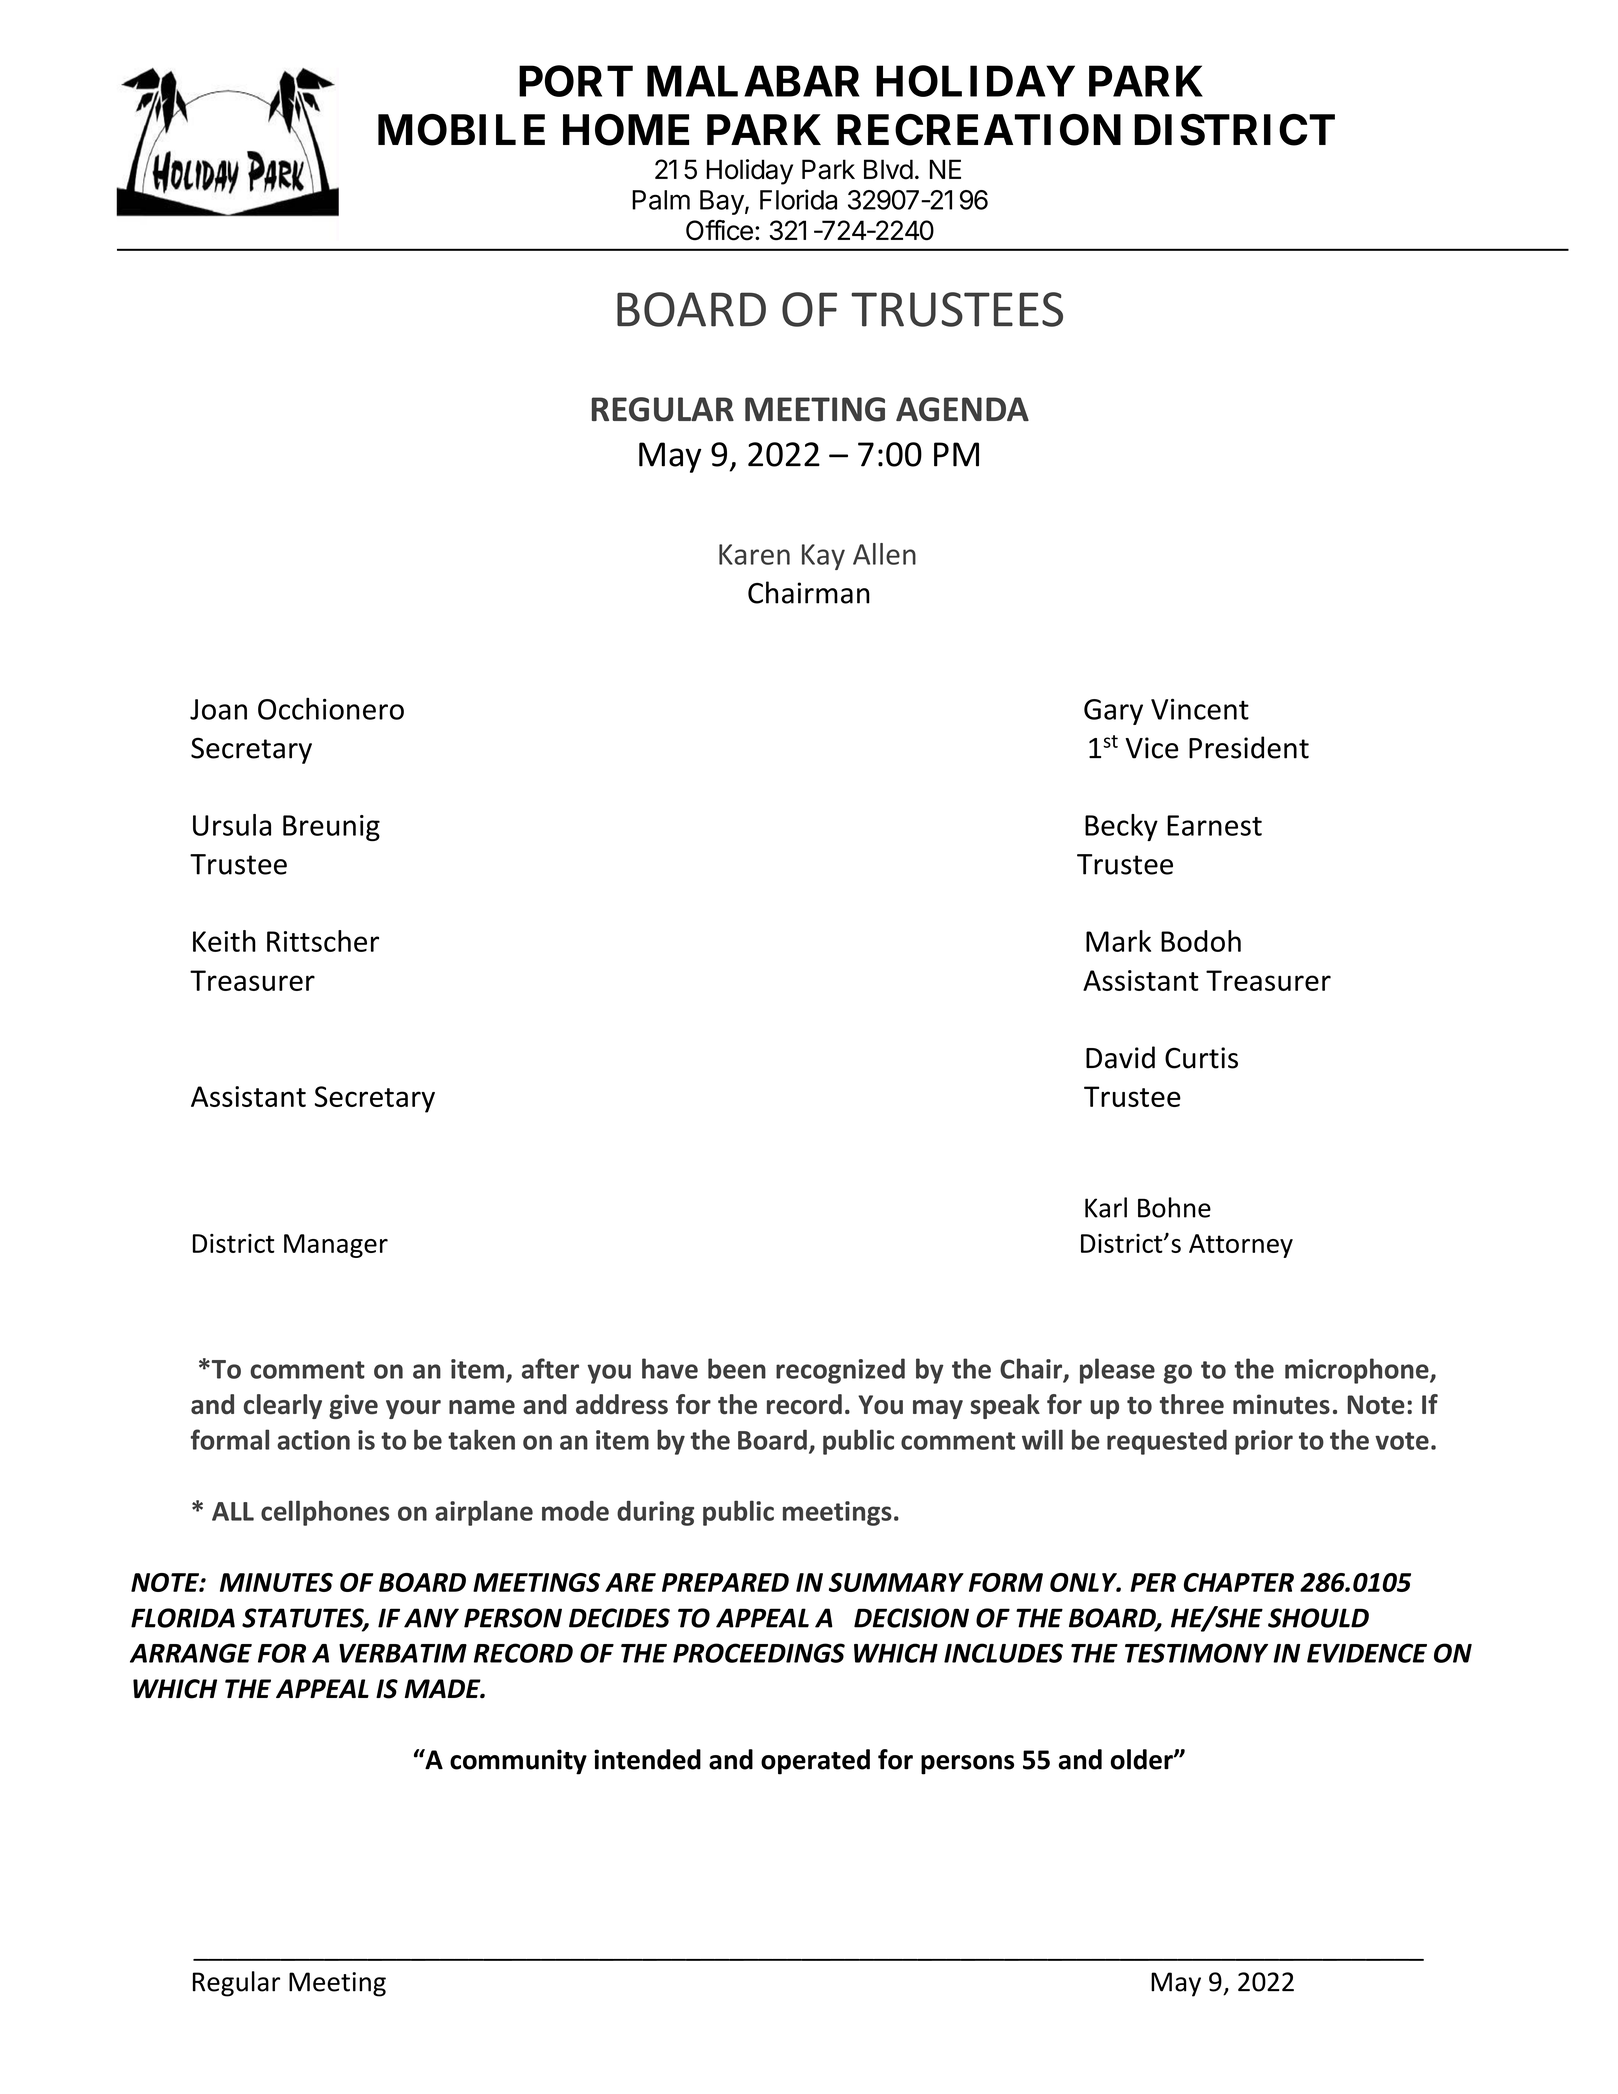 This screenshot has height=2094, width=1618. What do you see at coordinates (403, 1653) in the screenshot?
I see `VERBATIM` at bounding box center [403, 1653].
